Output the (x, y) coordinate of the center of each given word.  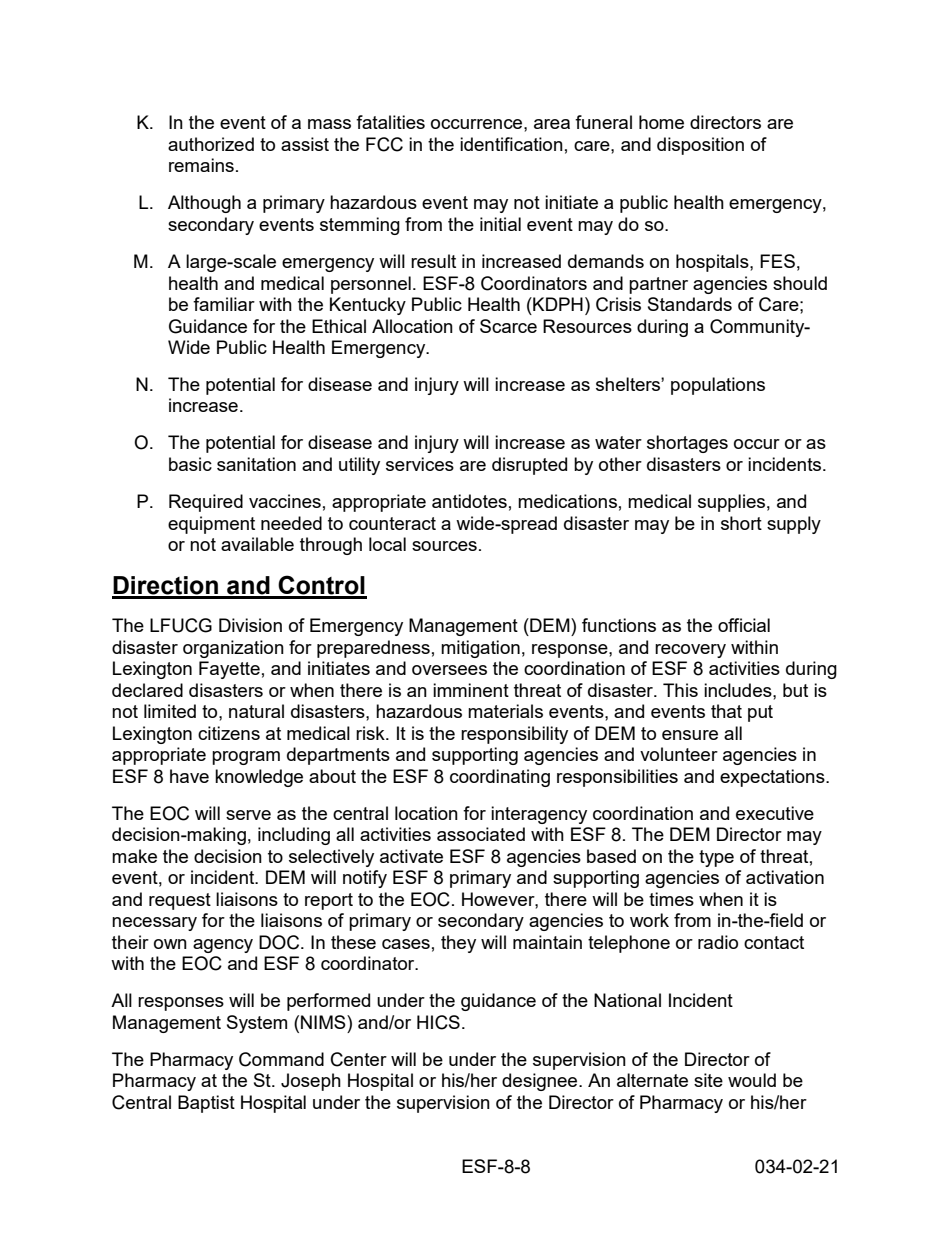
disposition (700, 146)
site (708, 1080)
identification (511, 144)
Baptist (206, 1104)
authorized (211, 144)
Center (359, 1059)
